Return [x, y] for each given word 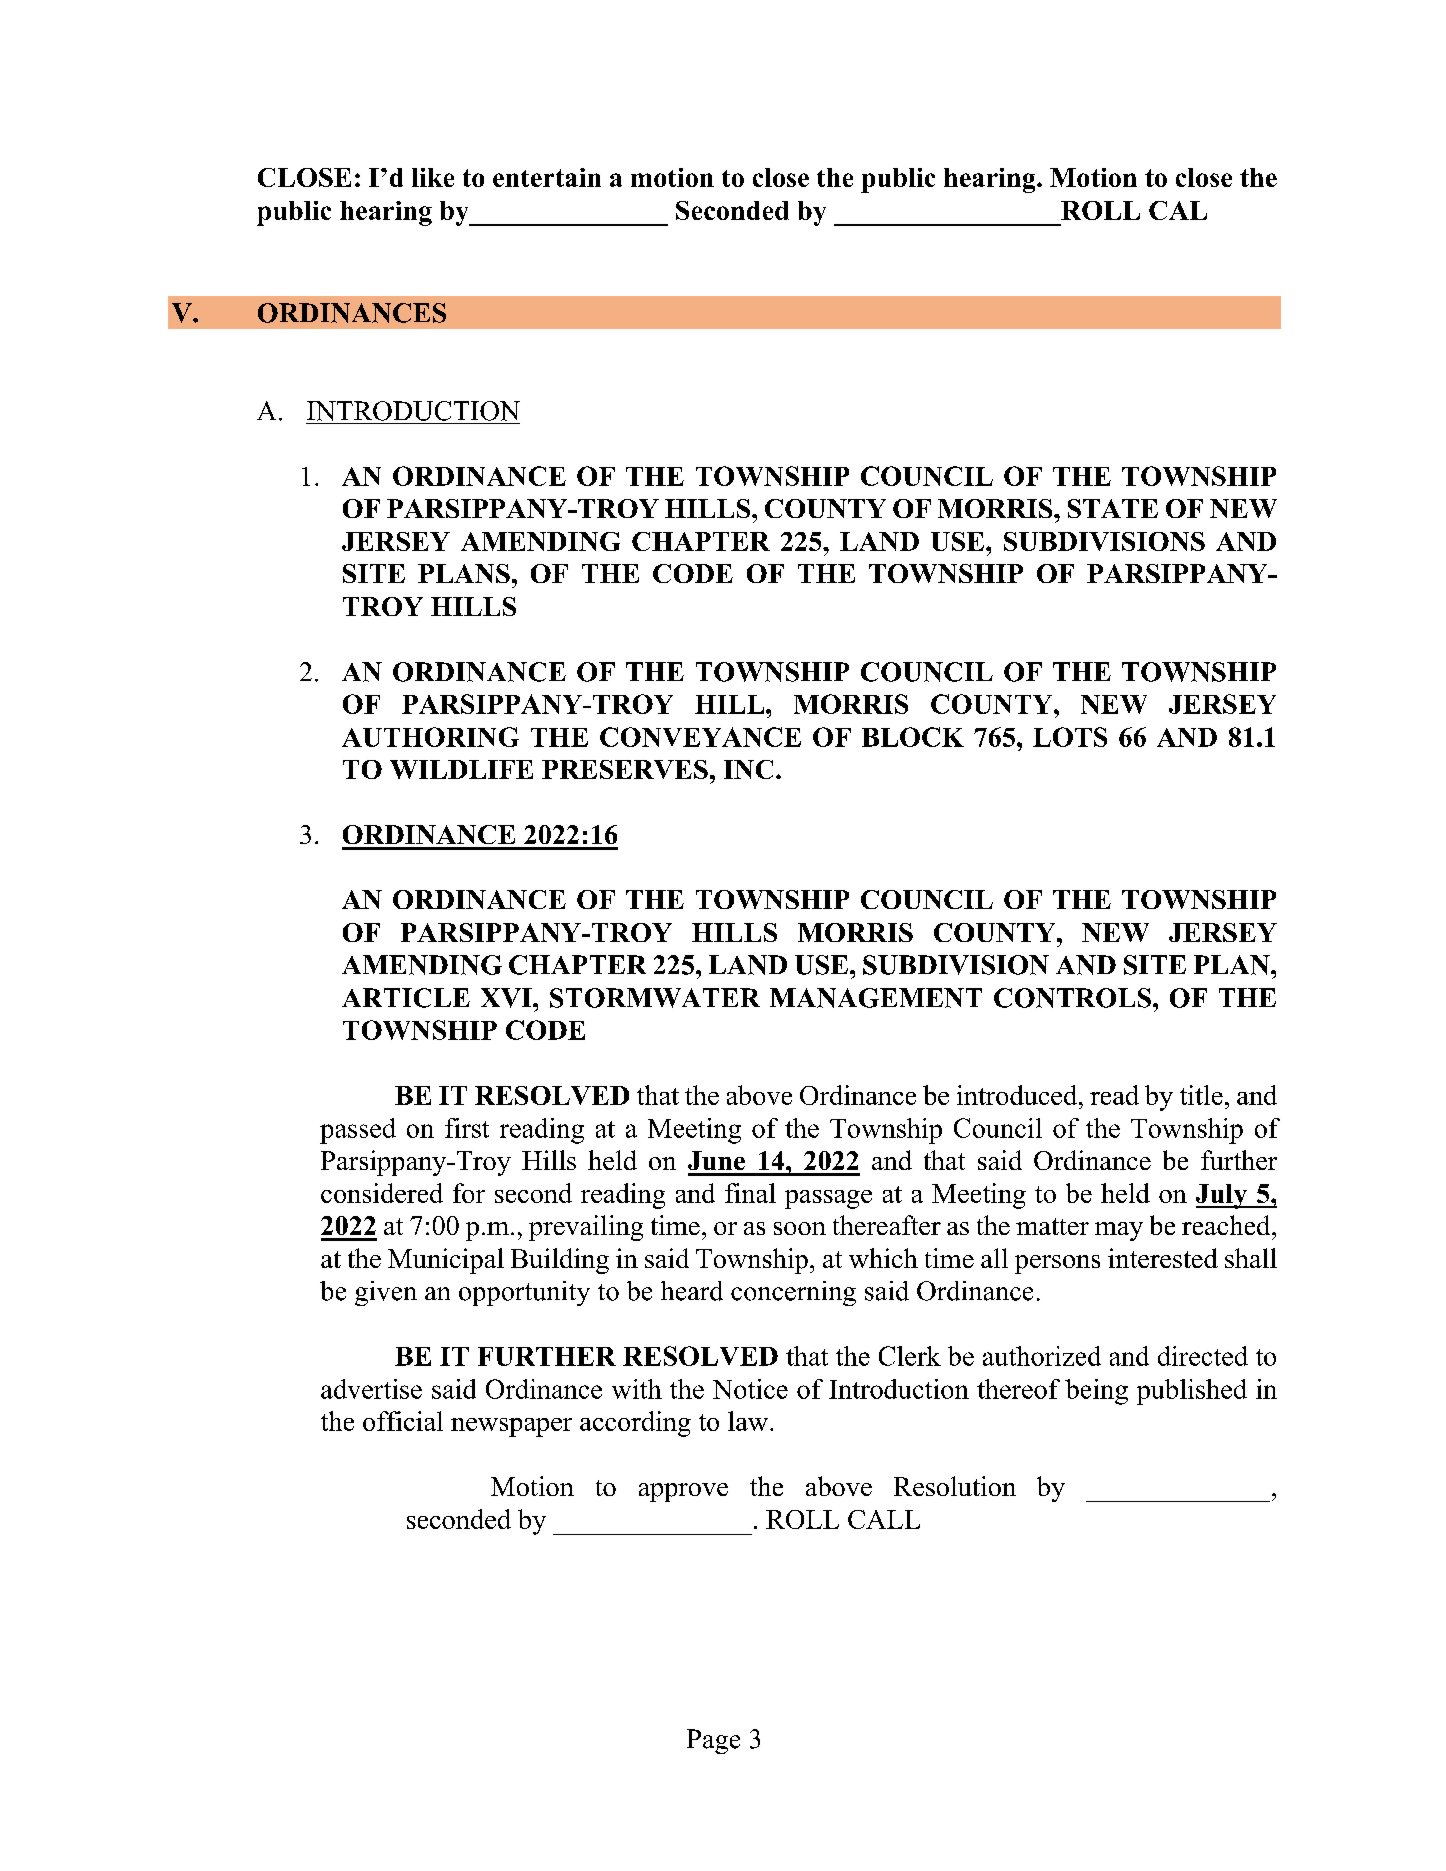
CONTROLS [1072, 998]
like [433, 177]
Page [713, 1741]
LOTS [1070, 737]
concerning [793, 1293]
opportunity [524, 1293]
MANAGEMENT [876, 998]
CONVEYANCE [700, 737]
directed [1203, 1356]
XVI [507, 998]
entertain [547, 177]
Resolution [955, 1486]
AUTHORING [430, 737]
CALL [884, 1519]
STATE [1113, 508]
